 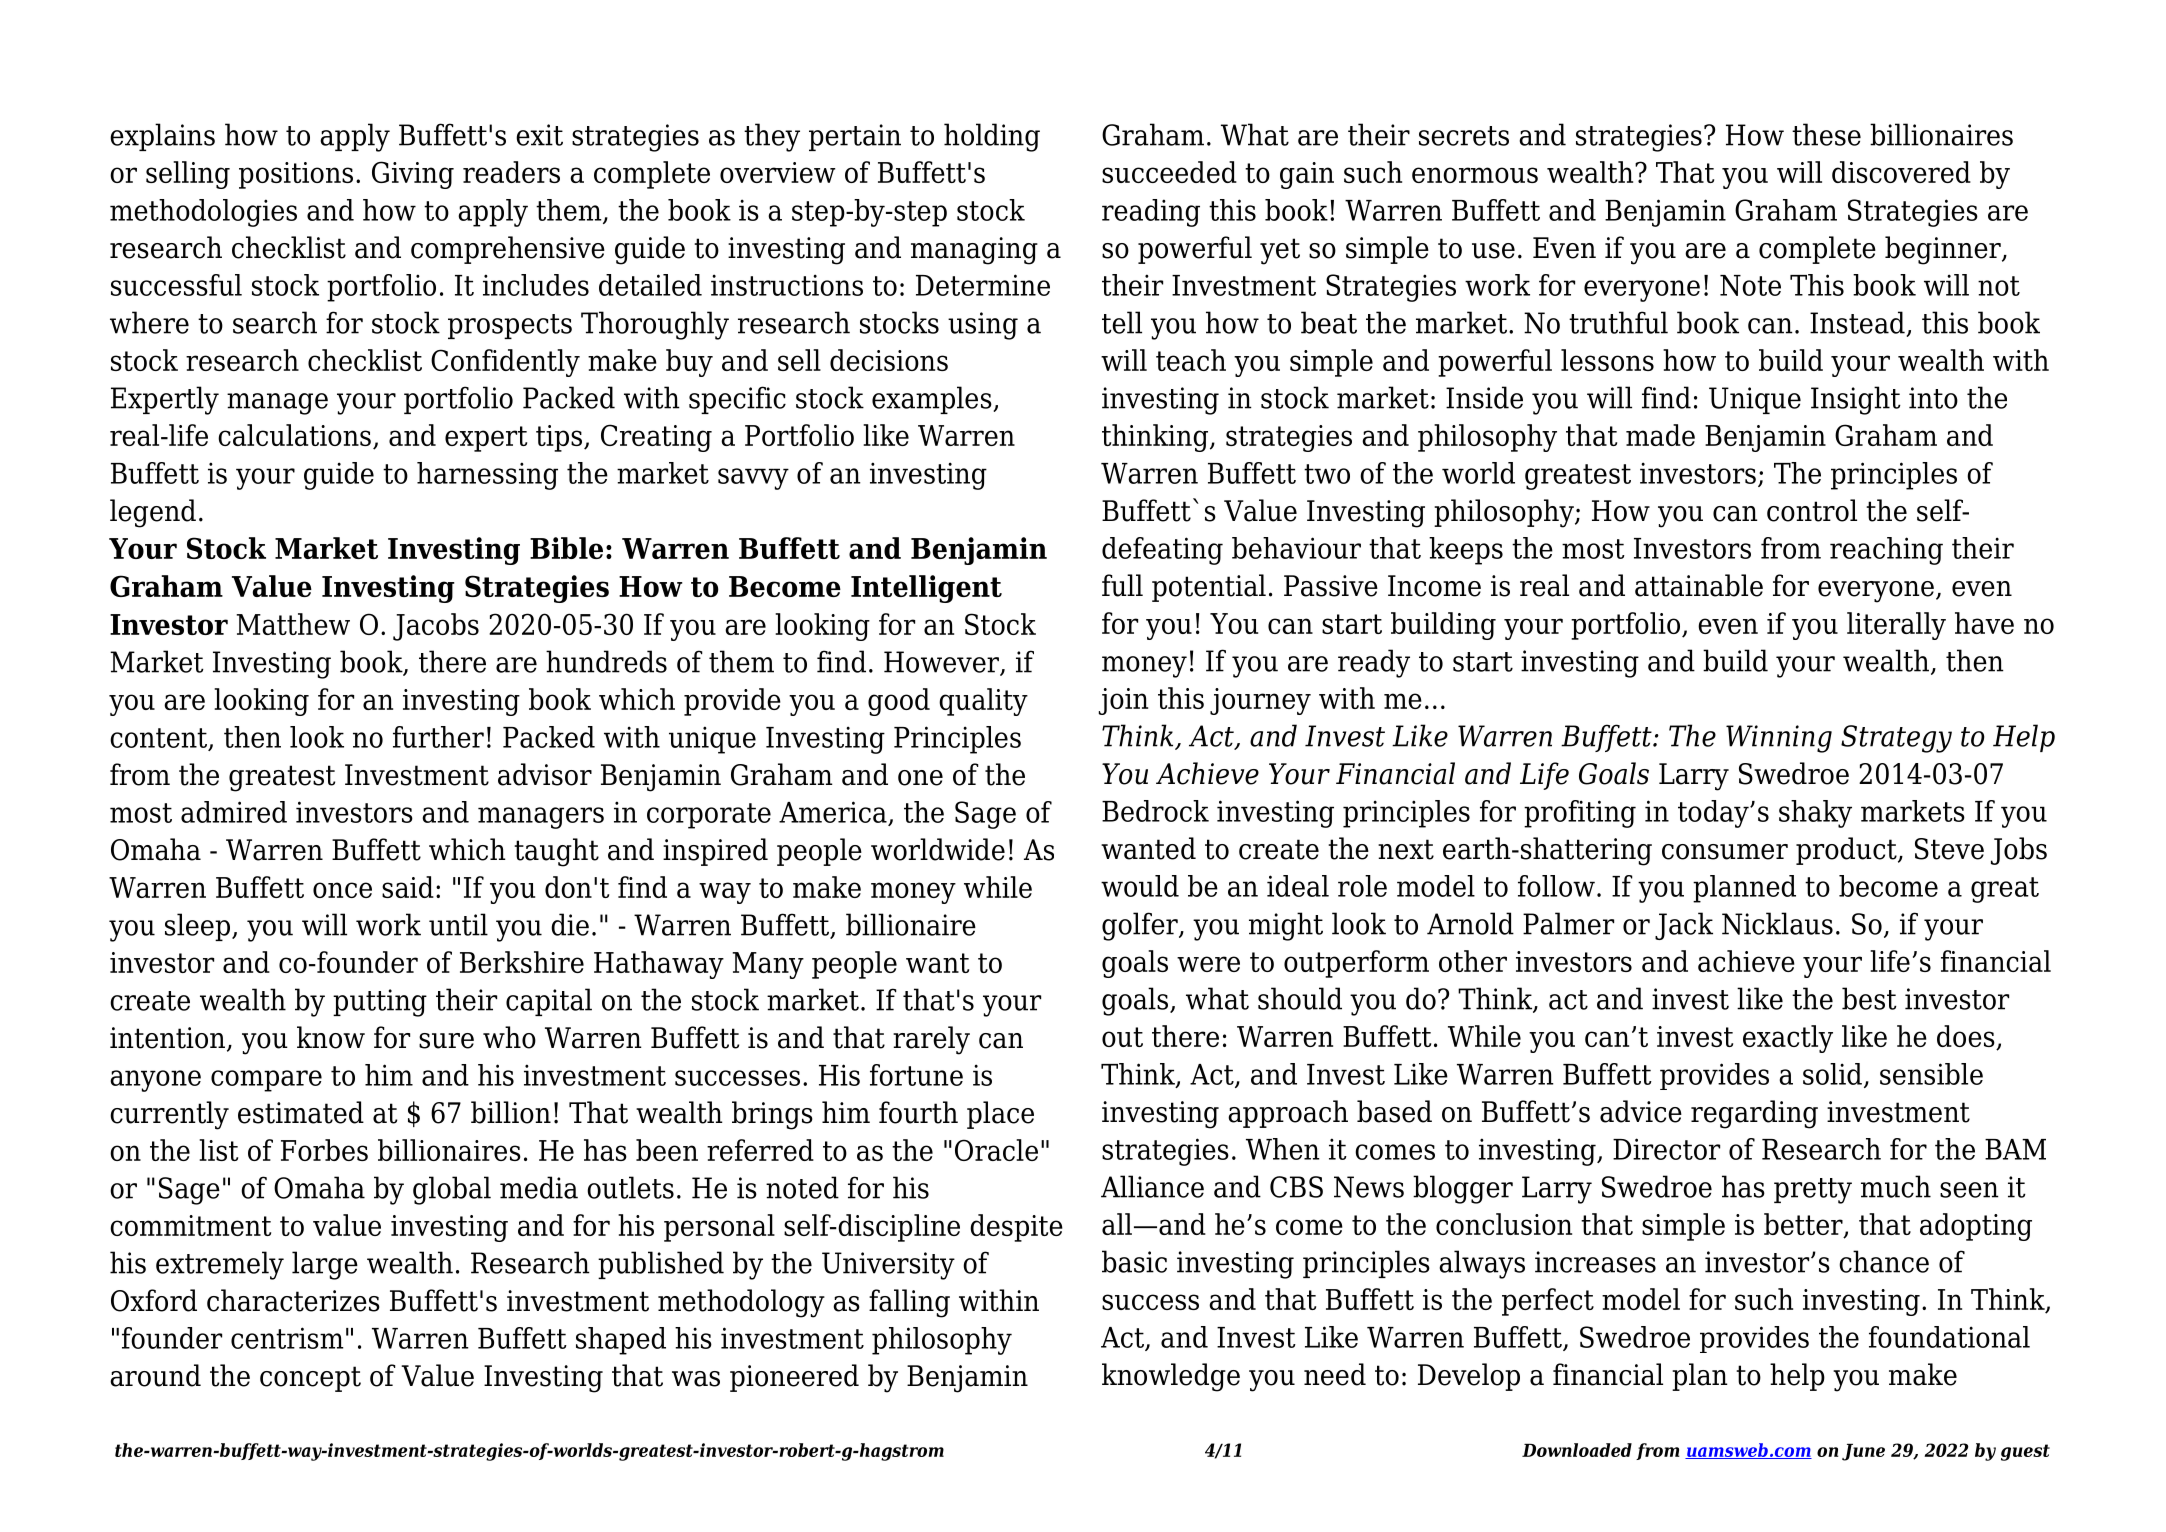 I want to click on need, so click(x=1335, y=1374).
